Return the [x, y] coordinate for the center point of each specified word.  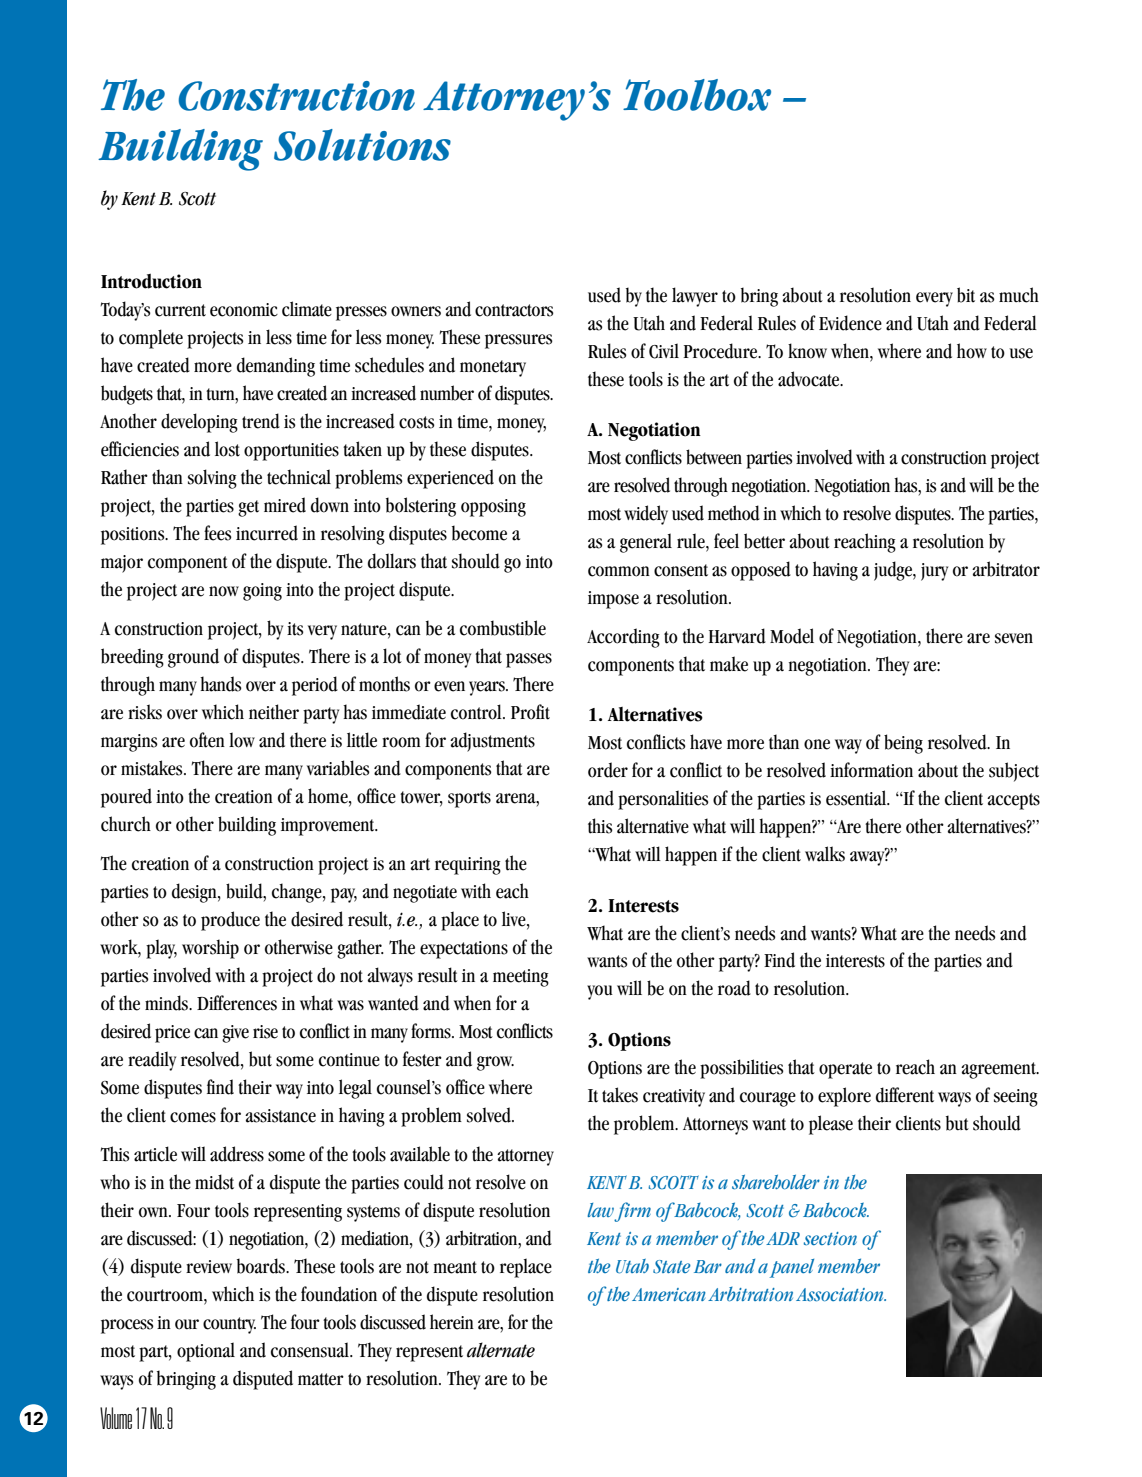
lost [227, 449]
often [207, 740]
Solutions [362, 145]
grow [495, 1063]
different [905, 1095]
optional [206, 1352]
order [608, 770]
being [903, 744]
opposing [493, 508]
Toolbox [697, 95]
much [1019, 295]
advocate [810, 379]
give [235, 1034]
